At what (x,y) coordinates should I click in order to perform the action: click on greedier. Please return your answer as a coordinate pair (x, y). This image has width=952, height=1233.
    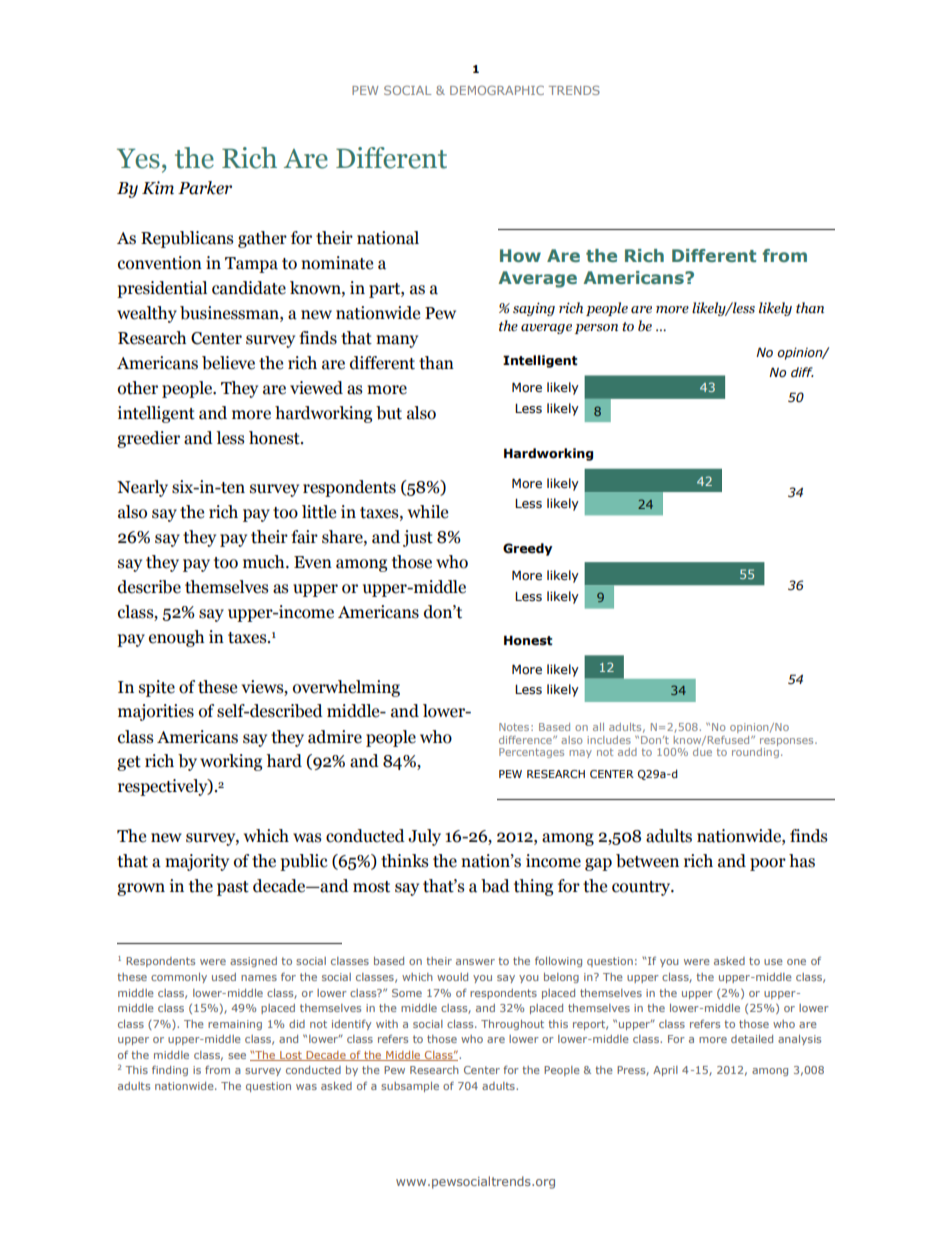
    Looking at the image, I should click on (148, 439).
